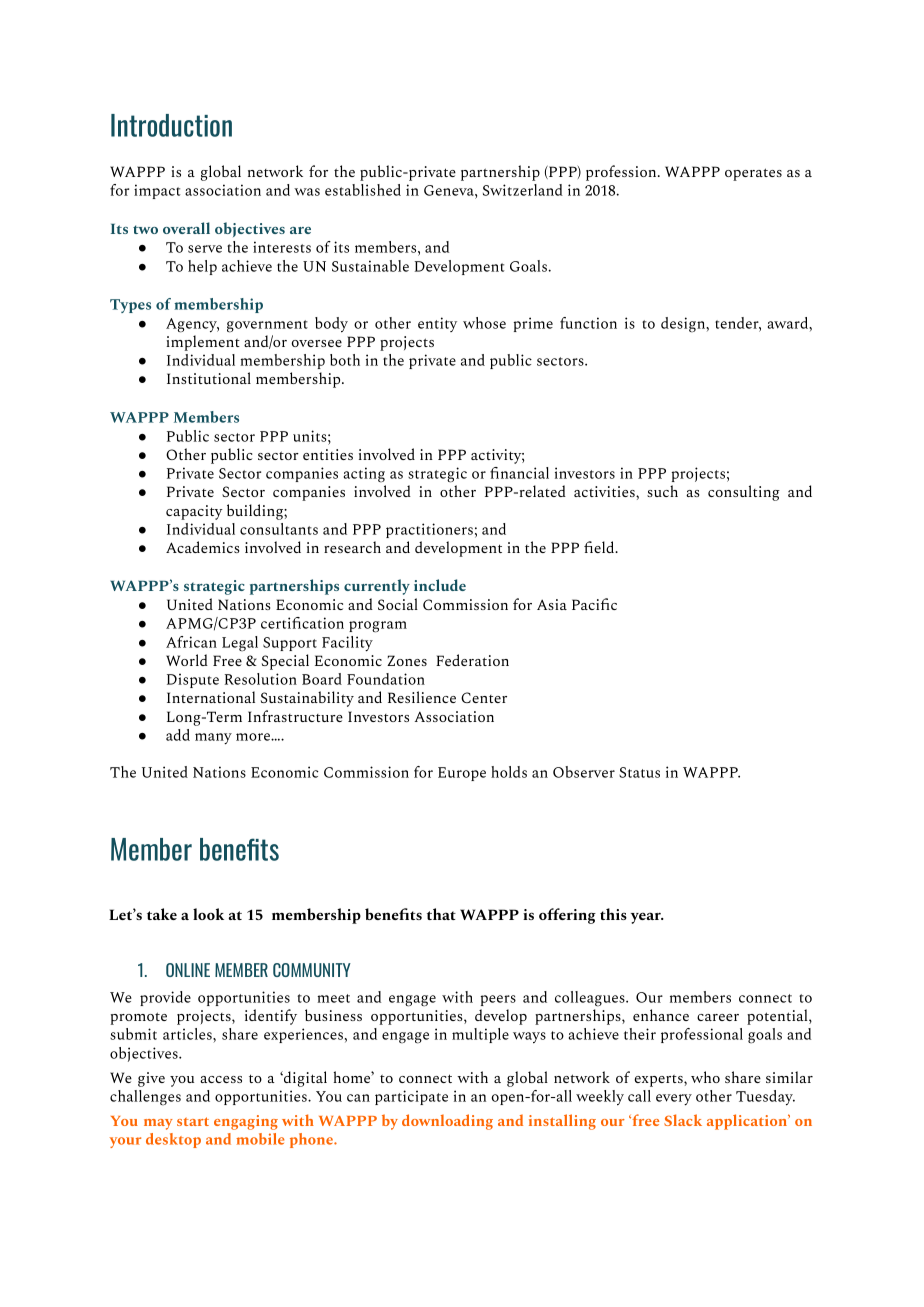 This screenshot has width=924, height=1307. What do you see at coordinates (523, 190) in the screenshot?
I see `Switzerland` at bounding box center [523, 190].
